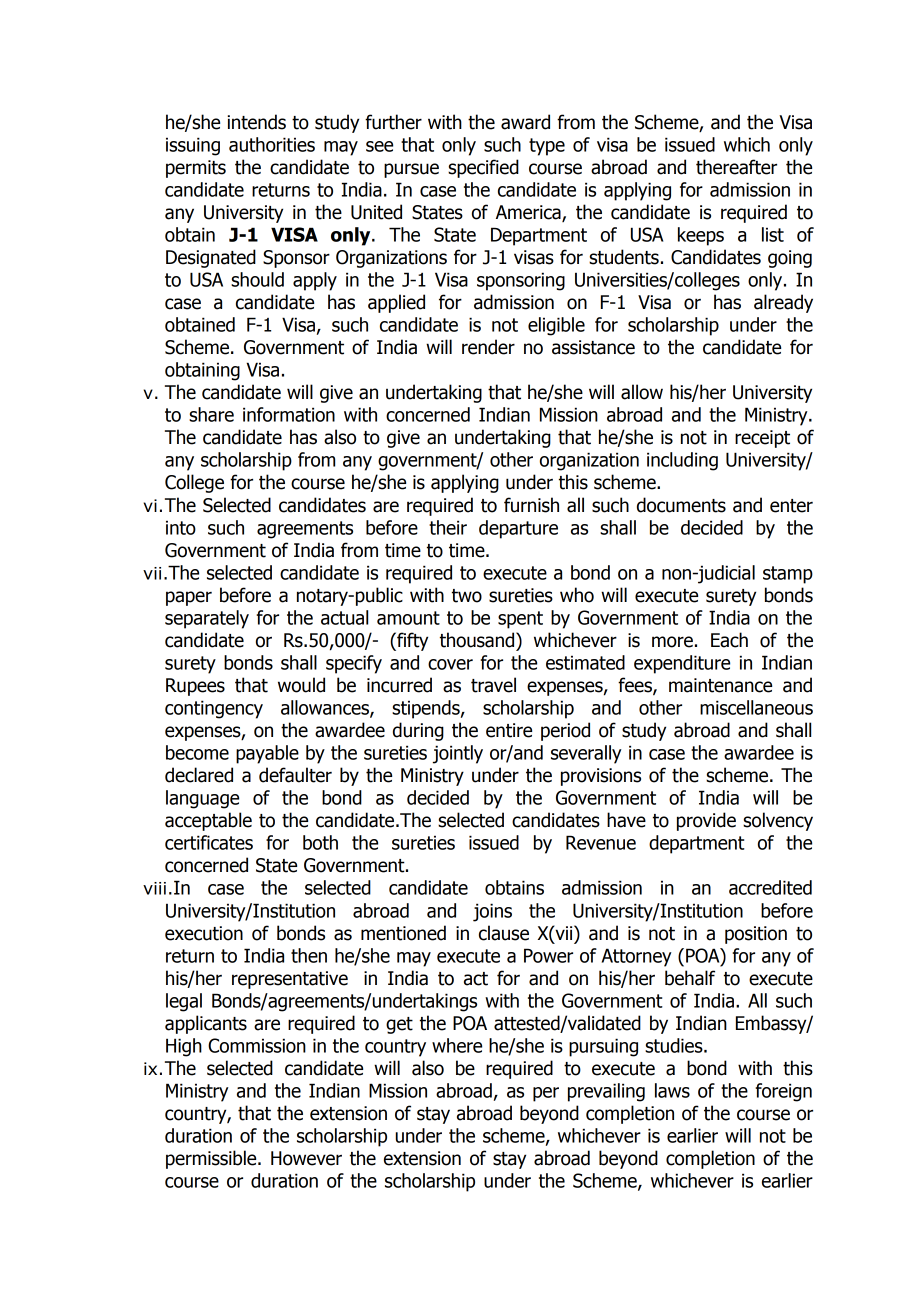 This page has width=924, height=1308. I want to click on joins, so click(492, 912).
